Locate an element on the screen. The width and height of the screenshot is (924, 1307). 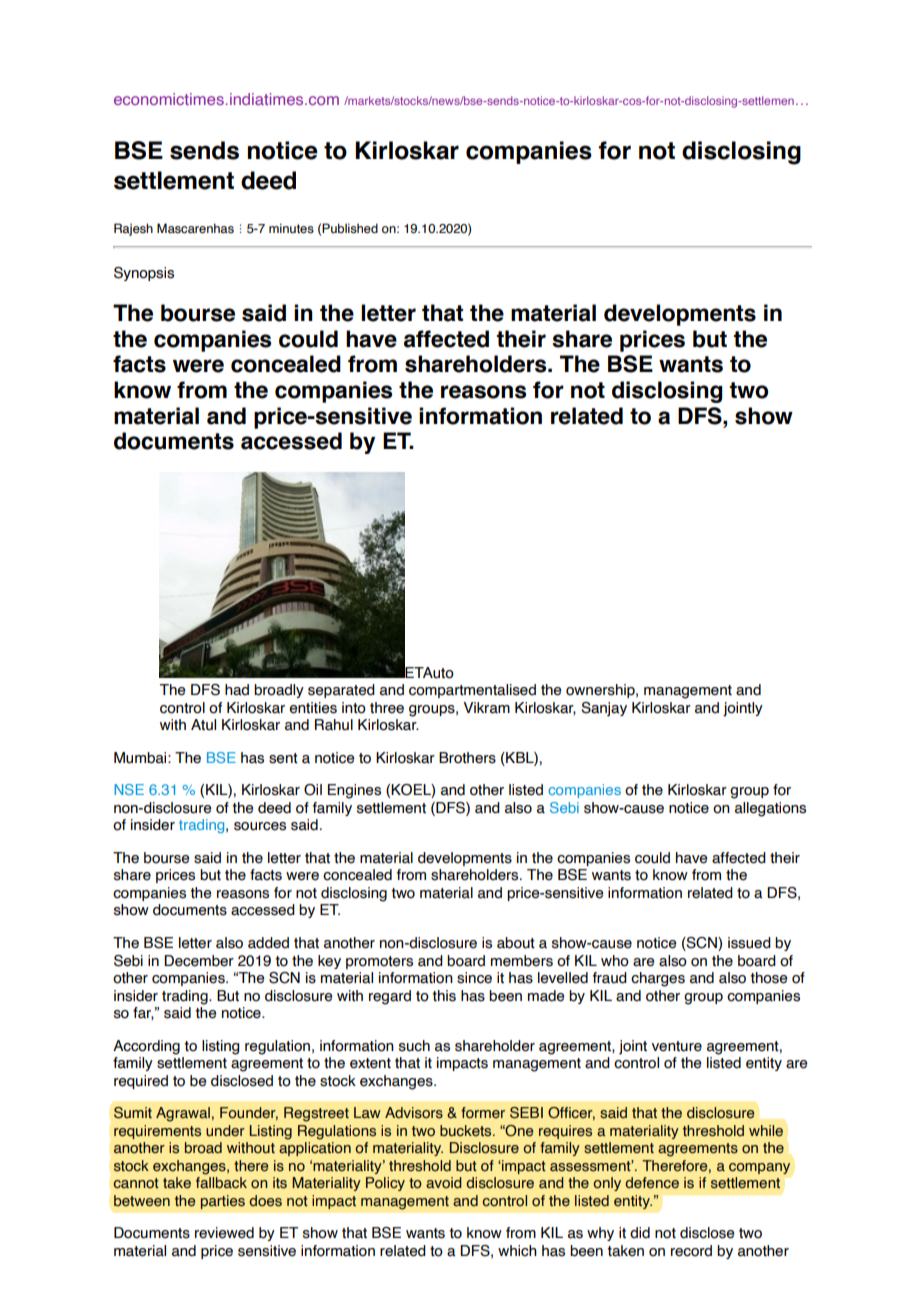
minutes is located at coordinates (291, 228).
